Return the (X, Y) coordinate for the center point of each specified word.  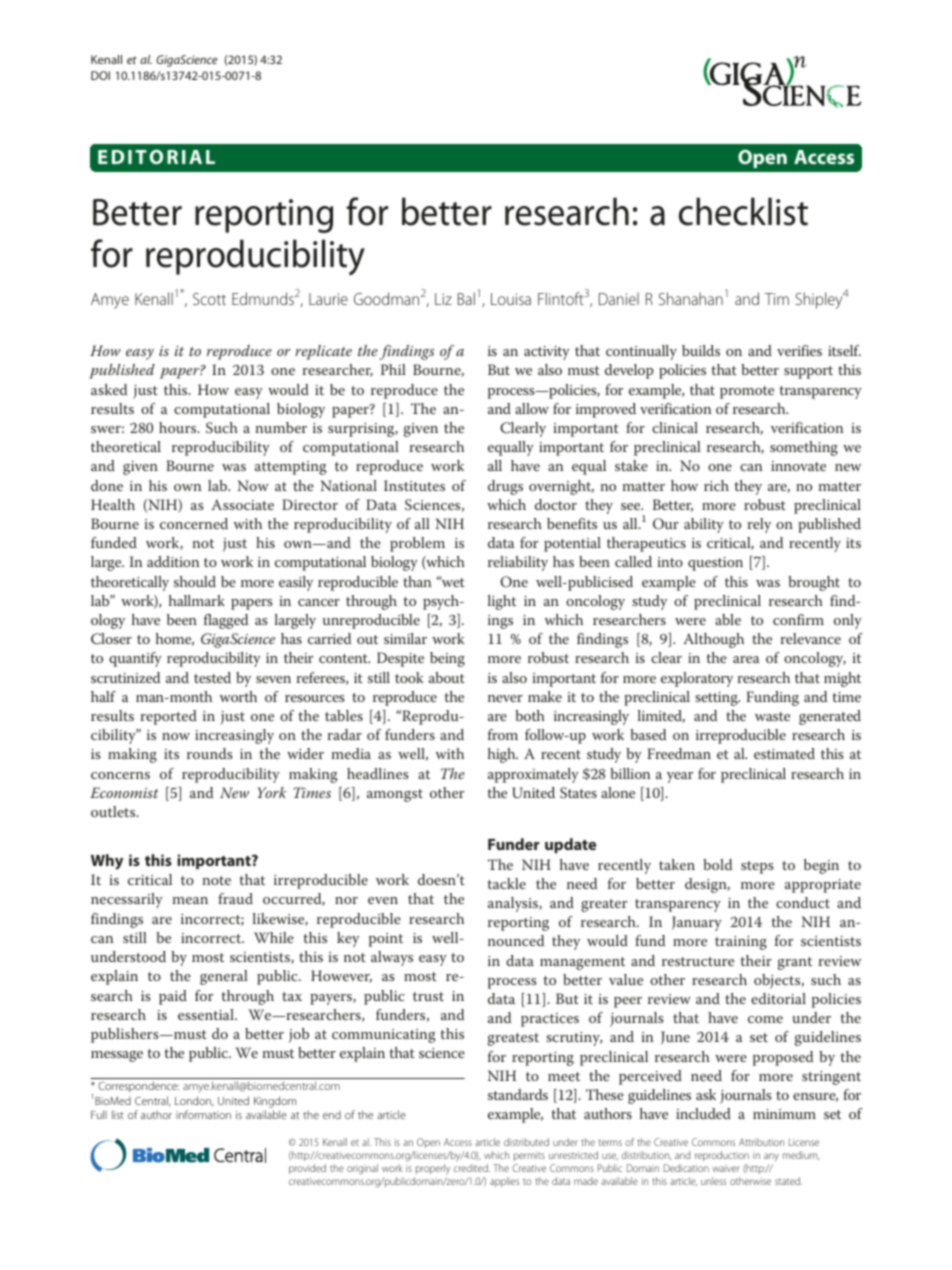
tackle (506, 883)
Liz (443, 299)
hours (179, 427)
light (502, 602)
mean (190, 900)
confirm (798, 619)
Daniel (619, 299)
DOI (100, 75)
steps (757, 867)
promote (747, 392)
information (203, 1114)
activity (547, 353)
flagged (226, 621)
